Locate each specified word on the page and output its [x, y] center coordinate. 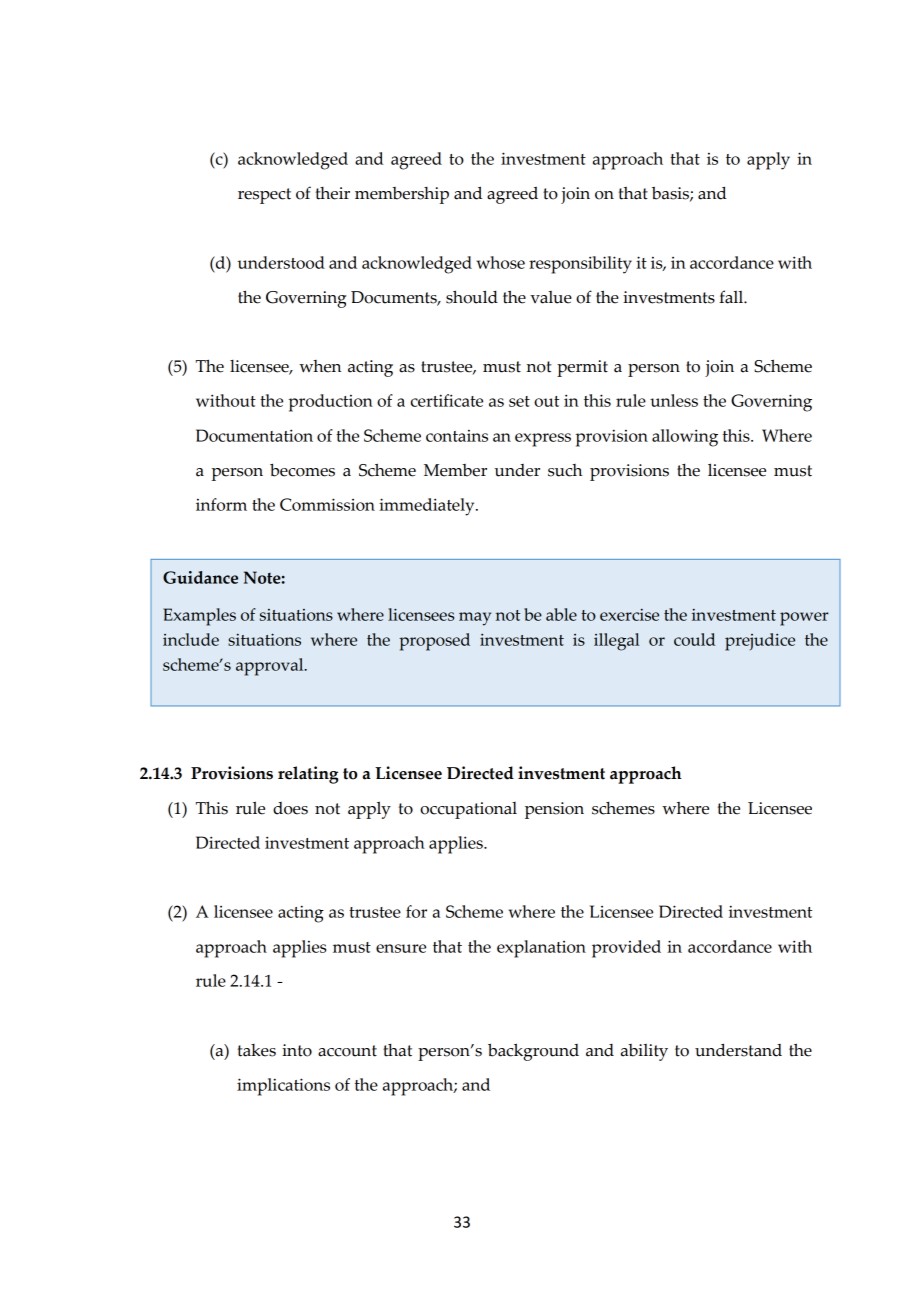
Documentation [254, 435]
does [290, 808]
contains [457, 436]
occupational [468, 810]
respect [264, 196]
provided [626, 949]
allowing [685, 438]
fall [732, 297]
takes [257, 1050]
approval [271, 667]
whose [501, 262]
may [475, 619]
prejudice [760, 642]
